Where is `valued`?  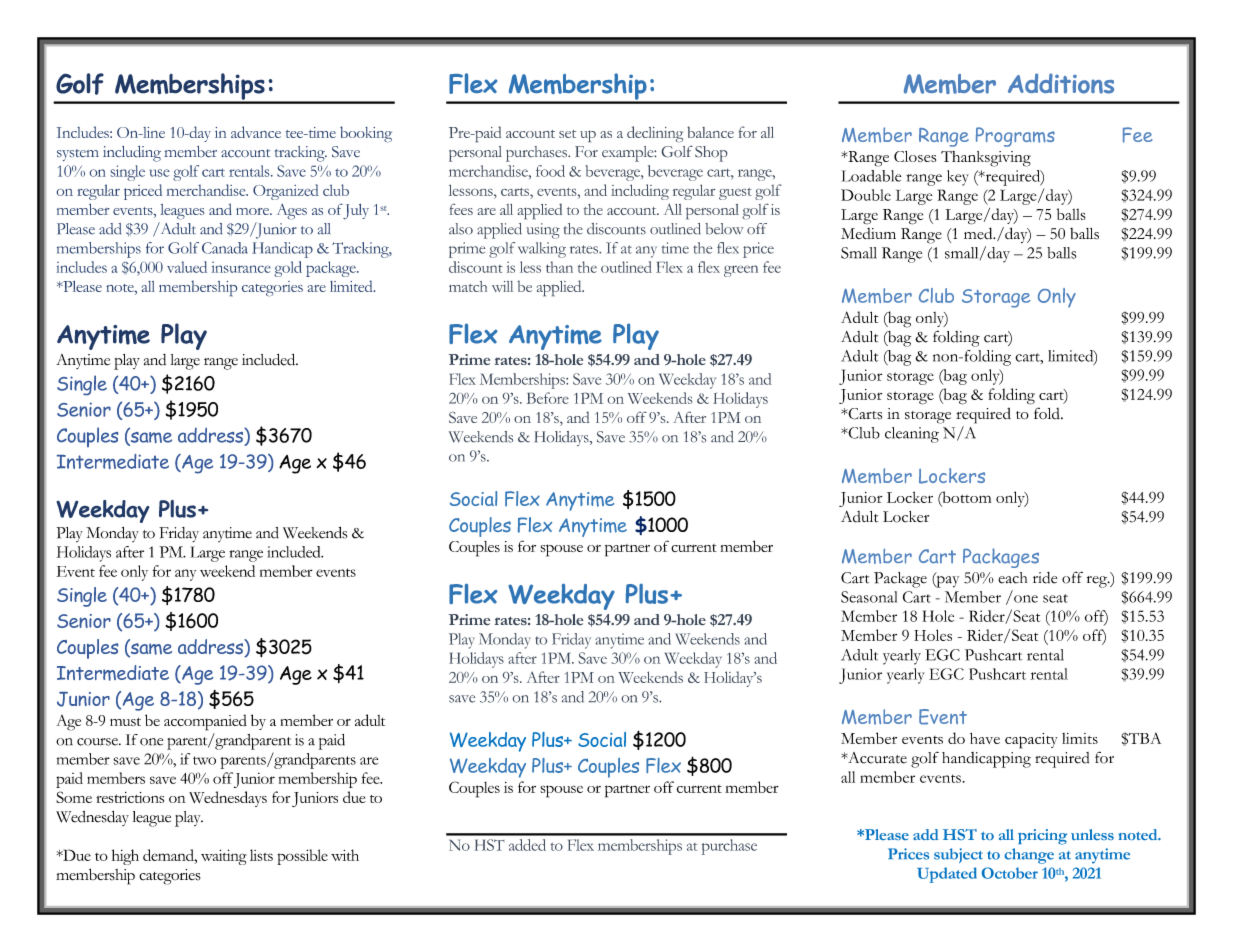
valued is located at coordinates (187, 267).
